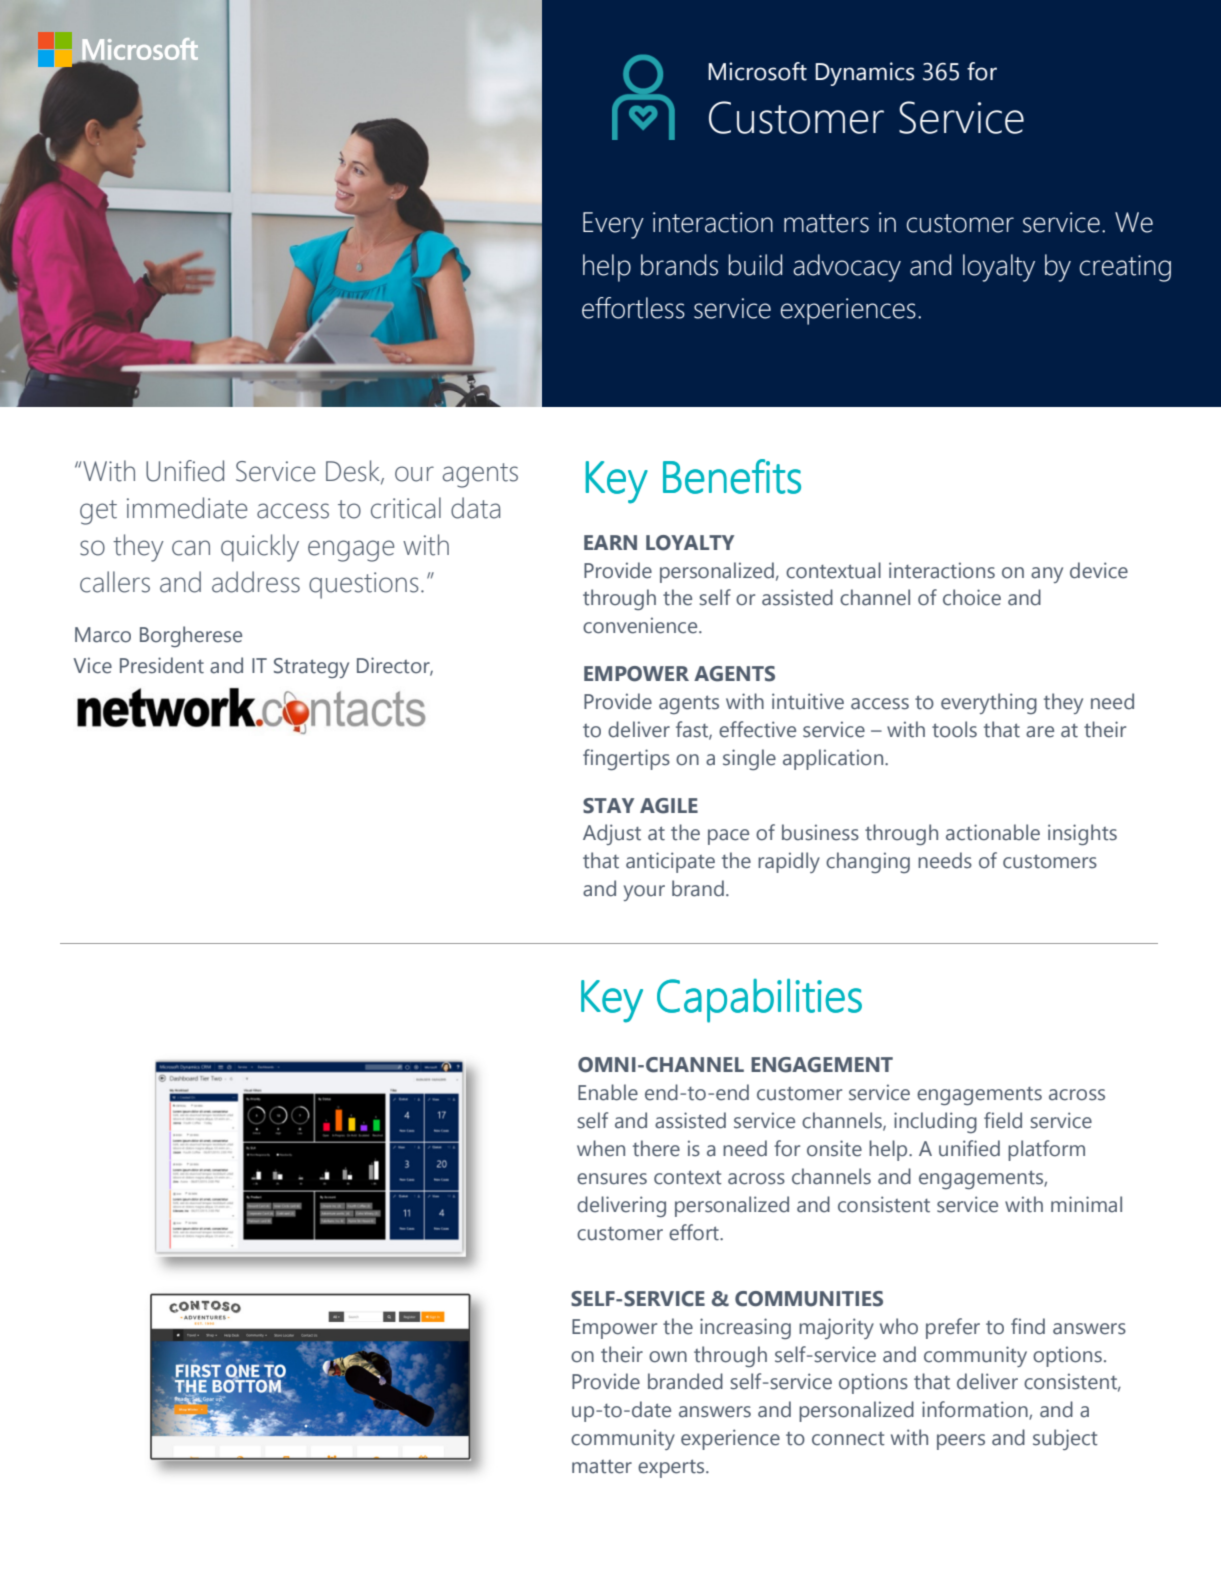 The width and height of the image is (1221, 1580). What do you see at coordinates (191, 548) in the image?
I see `can` at bounding box center [191, 548].
